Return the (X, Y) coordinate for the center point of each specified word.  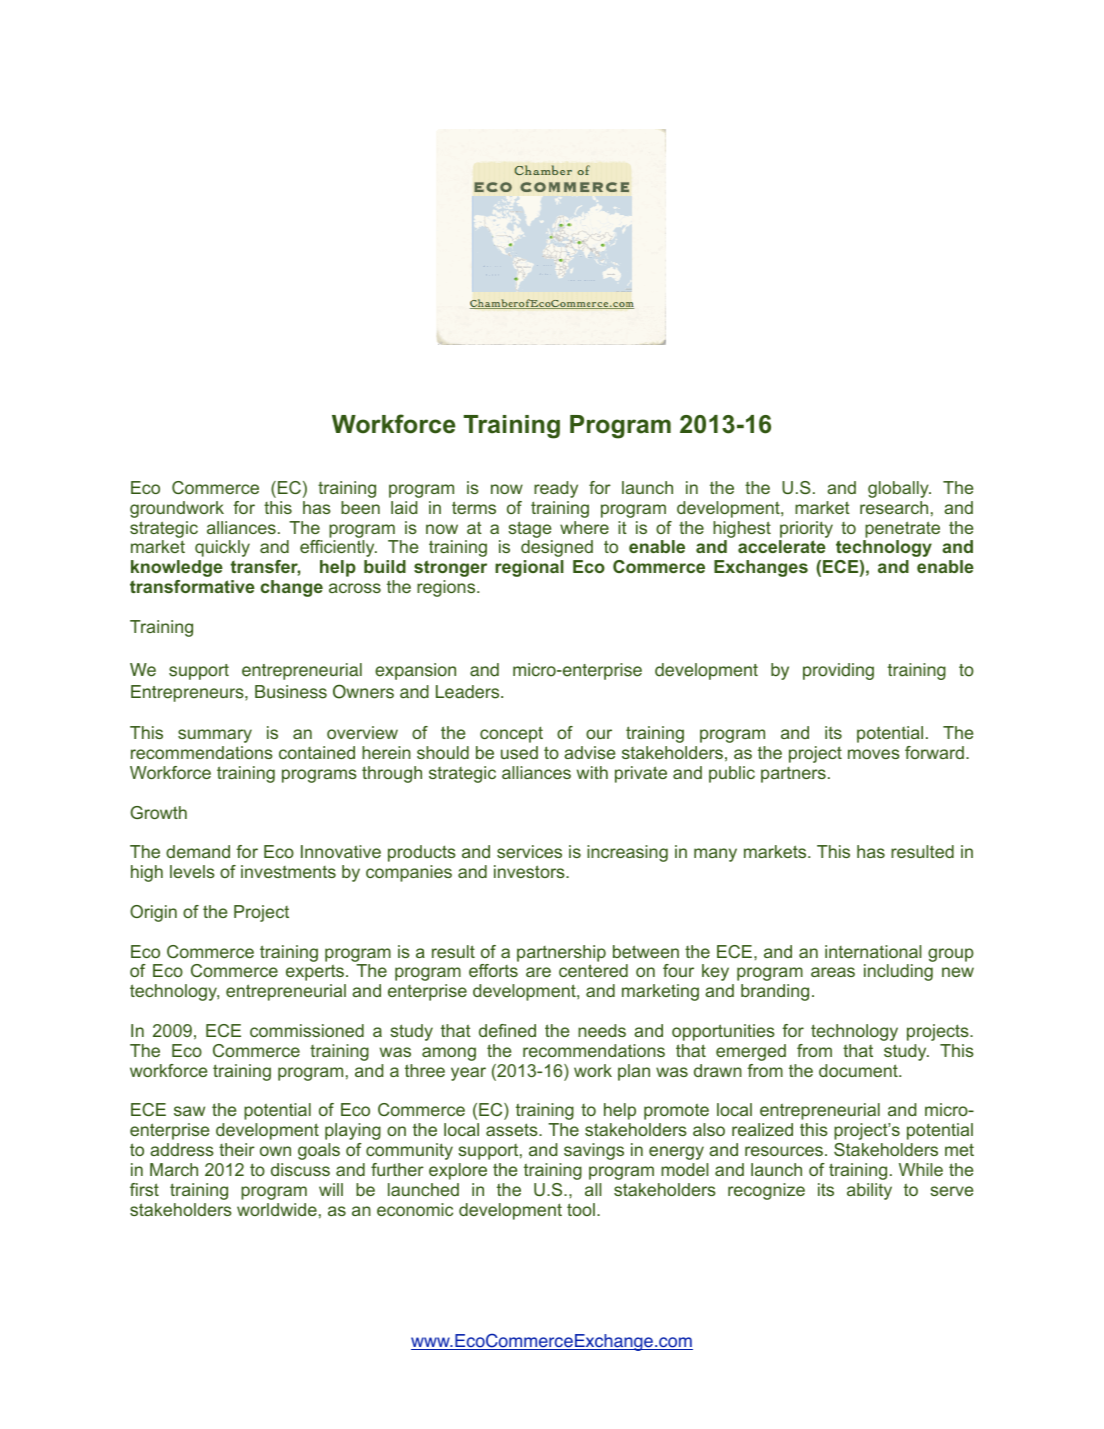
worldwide (277, 1209)
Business (291, 692)
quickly (222, 548)
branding (775, 992)
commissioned (307, 1030)
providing (838, 671)
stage (529, 529)
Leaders (469, 692)
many (715, 855)
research (894, 507)
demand (198, 851)
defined (507, 1030)
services (529, 851)
